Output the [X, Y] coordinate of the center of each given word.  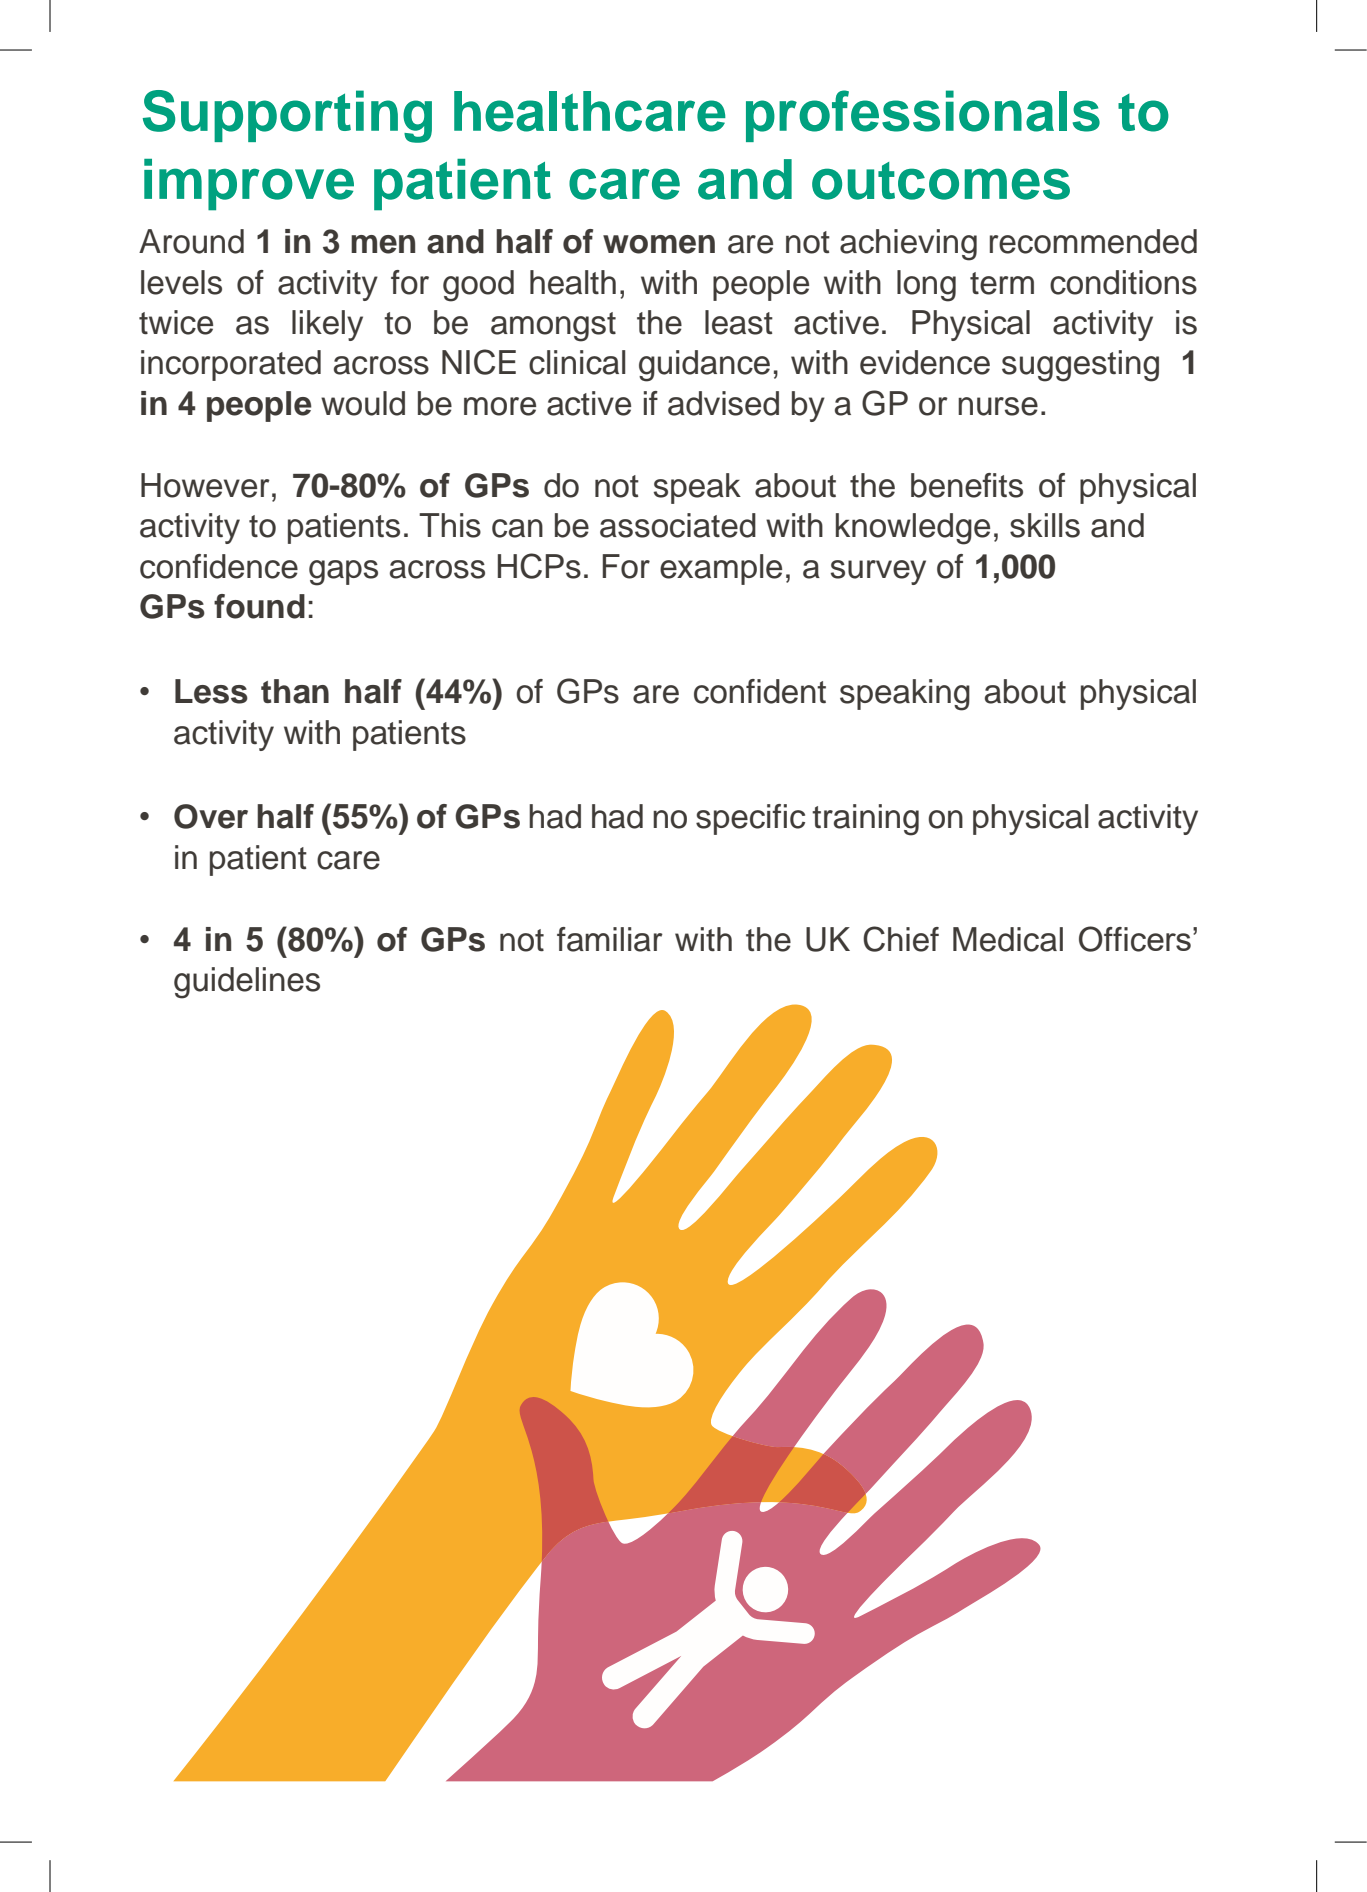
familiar [610, 939]
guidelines [247, 983]
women [659, 244]
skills [1045, 525]
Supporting [287, 116]
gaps [343, 573]
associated [678, 525]
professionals [923, 116]
